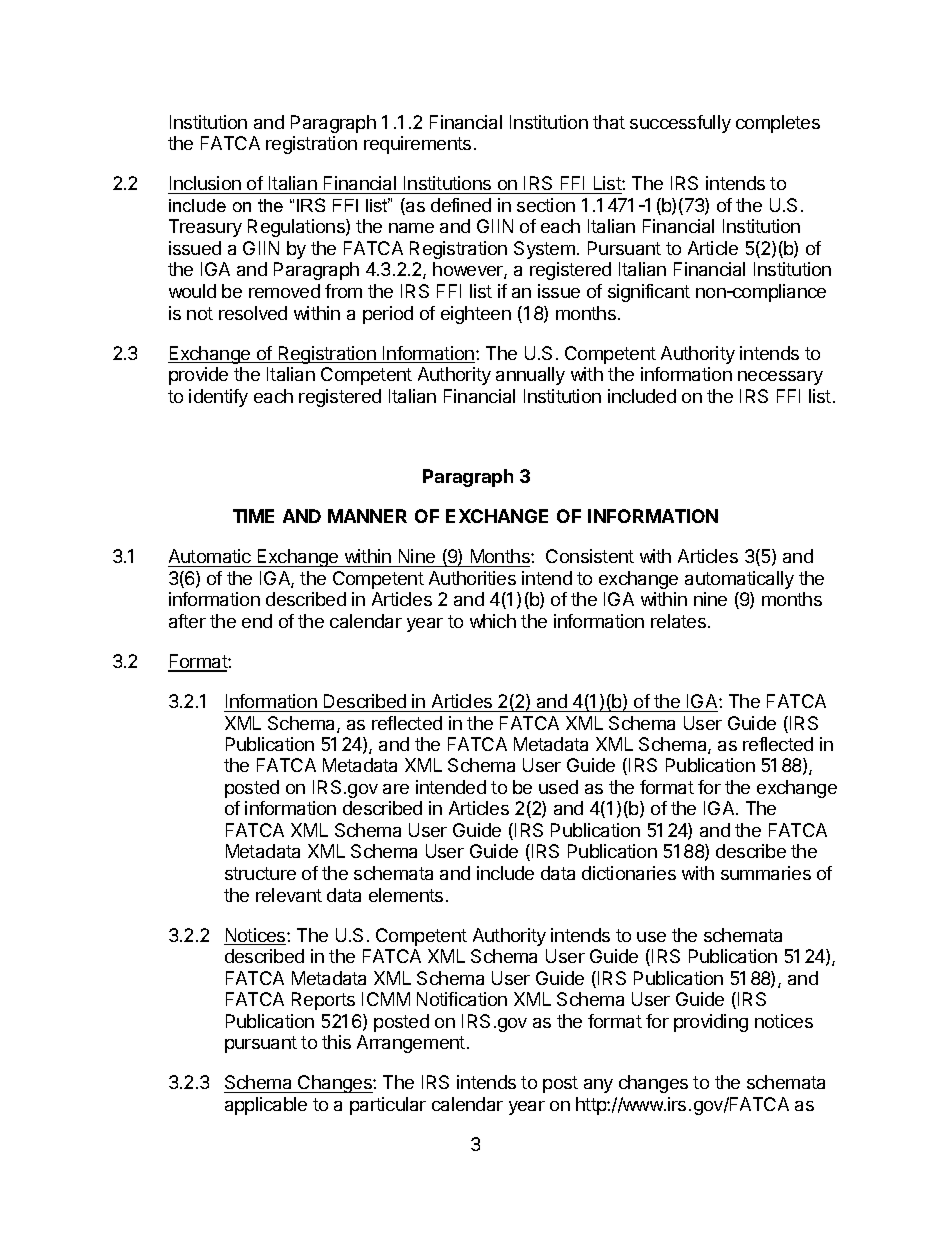  What do you see at coordinates (780, 378) in the document?
I see `necessary` at bounding box center [780, 378].
